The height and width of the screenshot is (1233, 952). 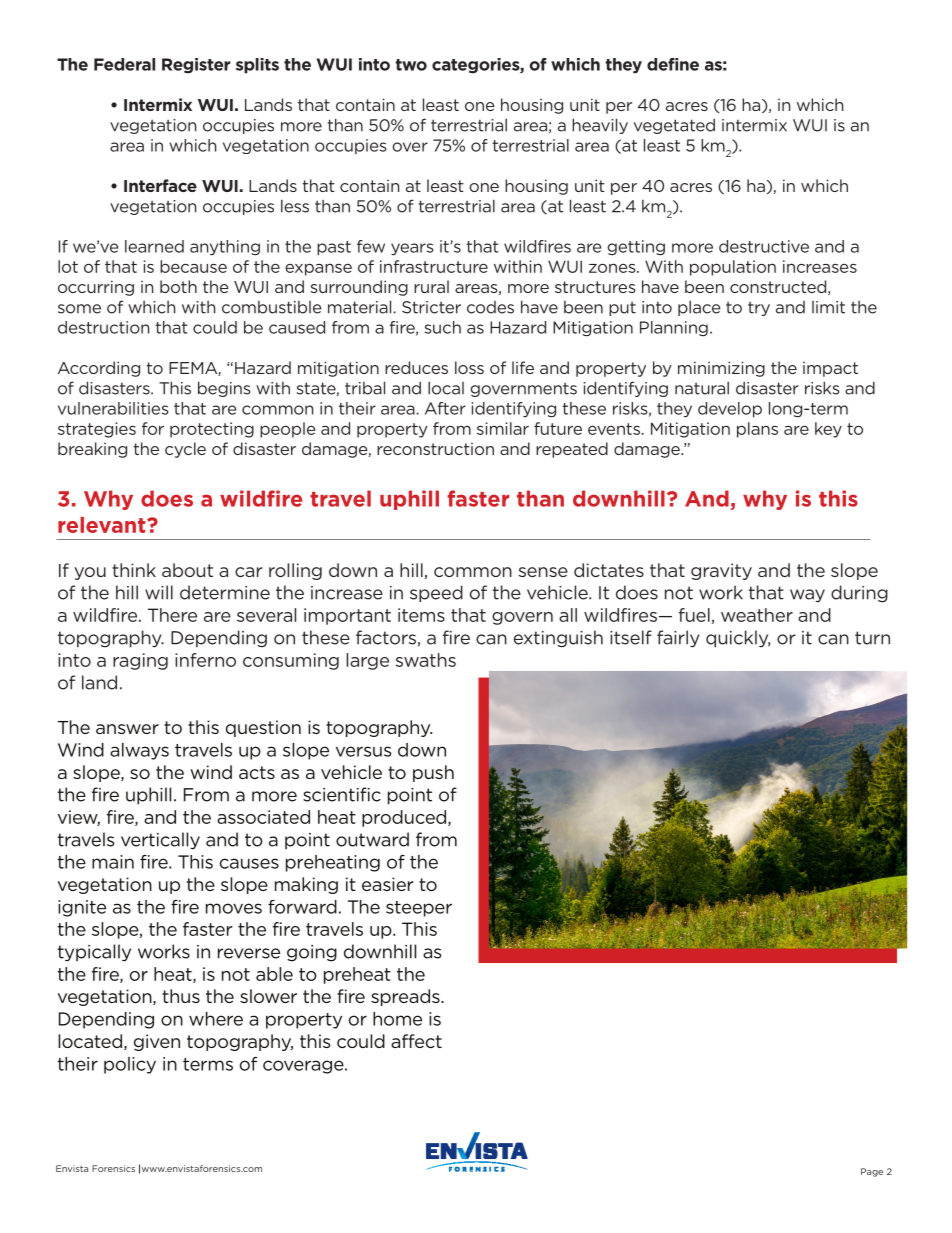 I want to click on affect, so click(x=416, y=1041).
